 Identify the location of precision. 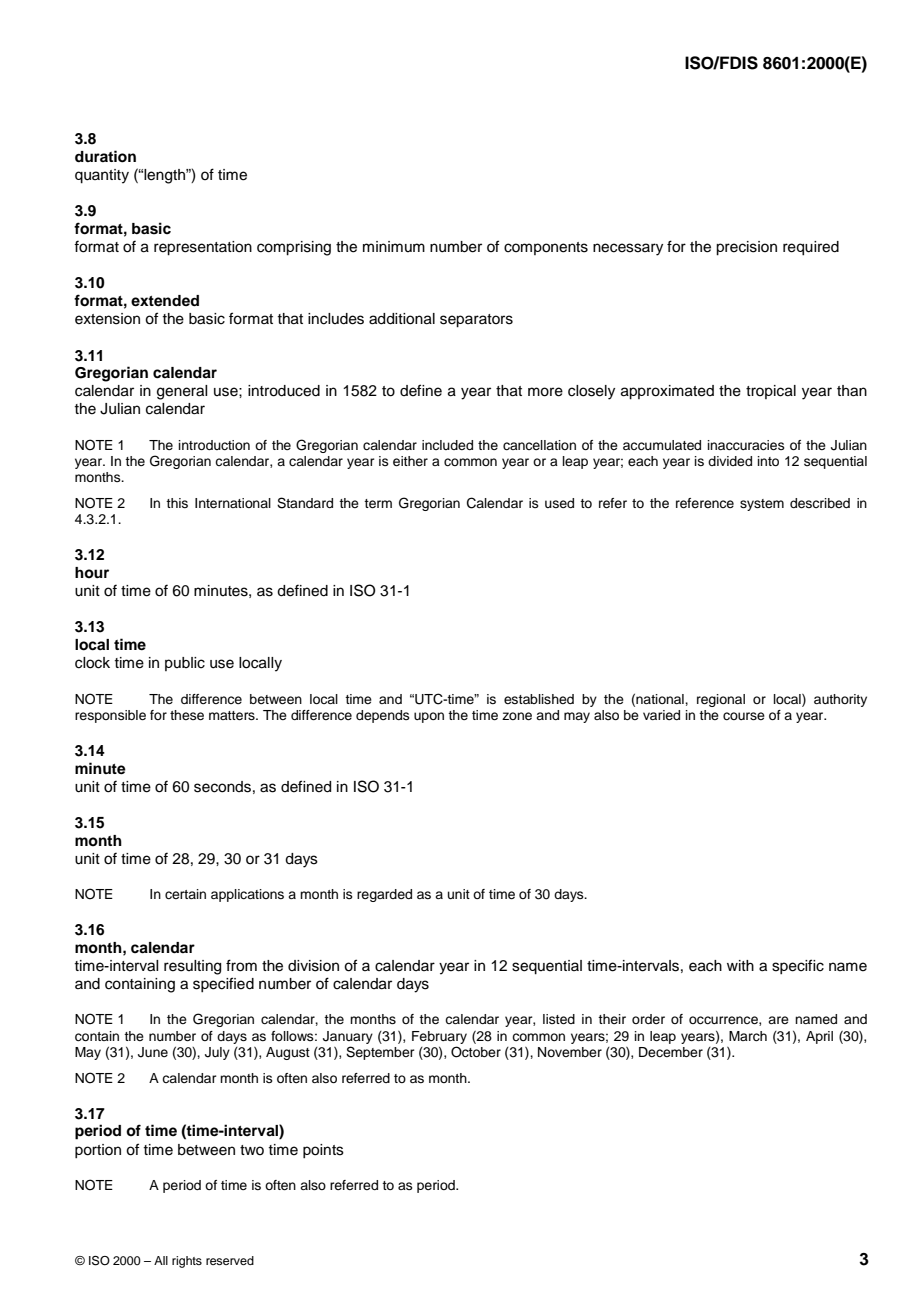
(746, 248).
